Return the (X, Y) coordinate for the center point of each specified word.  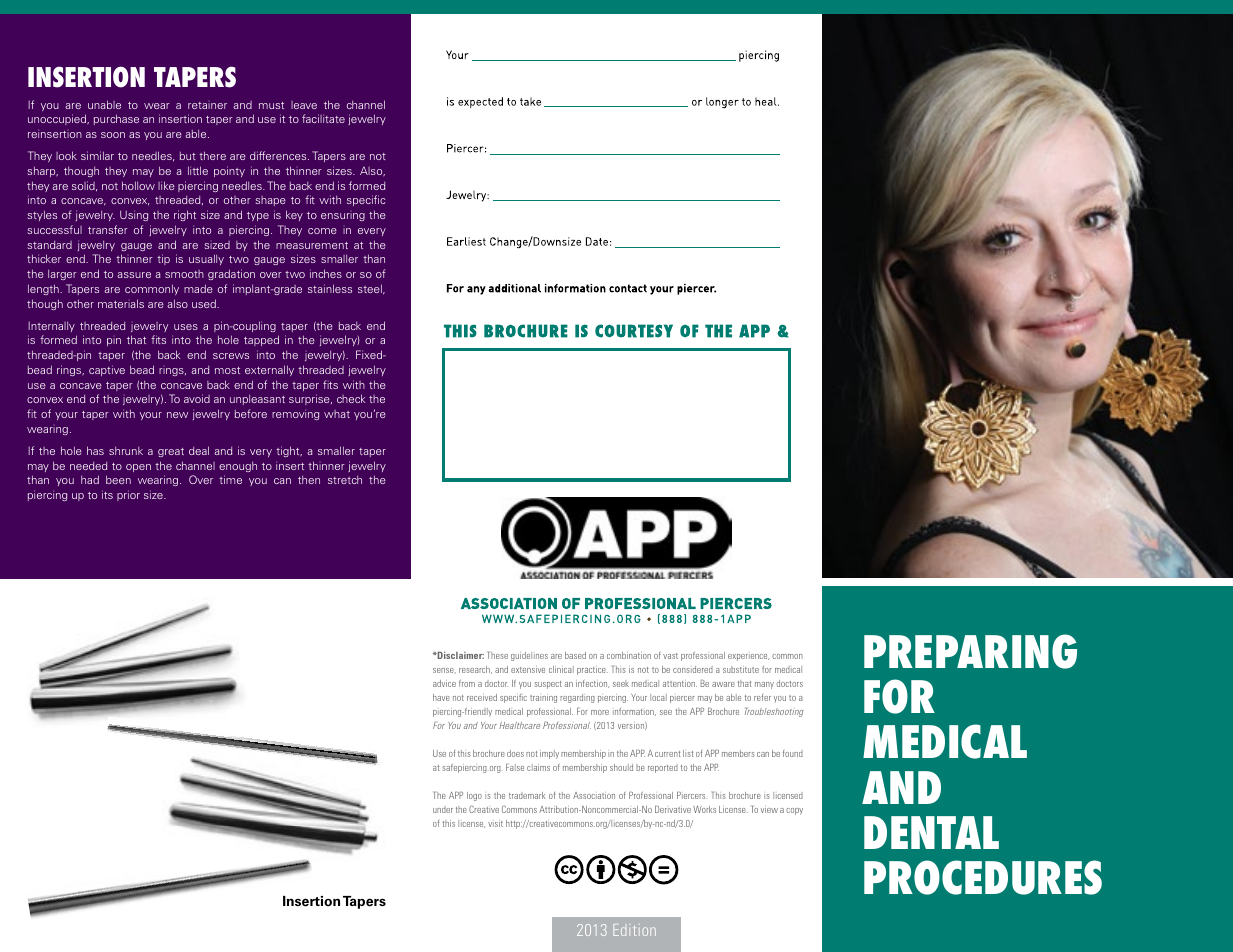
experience (748, 657)
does (515, 753)
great (171, 452)
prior (128, 495)
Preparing (970, 651)
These (498, 655)
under (443, 809)
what (337, 414)
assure (134, 275)
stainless (330, 288)
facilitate (323, 118)
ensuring (343, 217)
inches (326, 273)
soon (113, 135)
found (793, 753)
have (441, 697)
